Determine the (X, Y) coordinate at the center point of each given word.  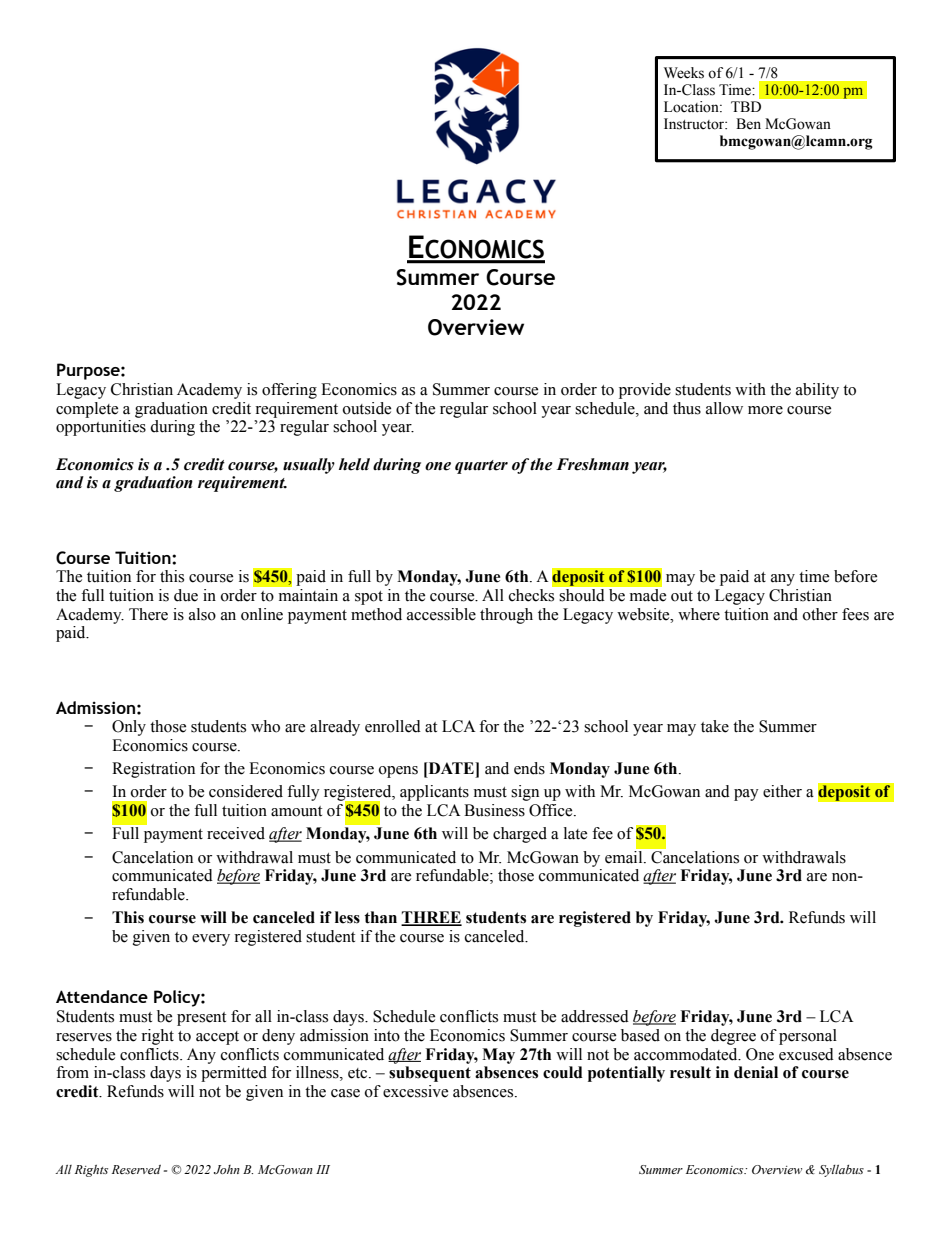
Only (129, 728)
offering (289, 391)
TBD (746, 106)
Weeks (684, 73)
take (715, 726)
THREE (431, 918)
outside (367, 408)
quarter (481, 467)
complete (87, 410)
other (820, 614)
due (186, 595)
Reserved (136, 1169)
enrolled (393, 726)
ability (817, 391)
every (211, 940)
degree (733, 1037)
